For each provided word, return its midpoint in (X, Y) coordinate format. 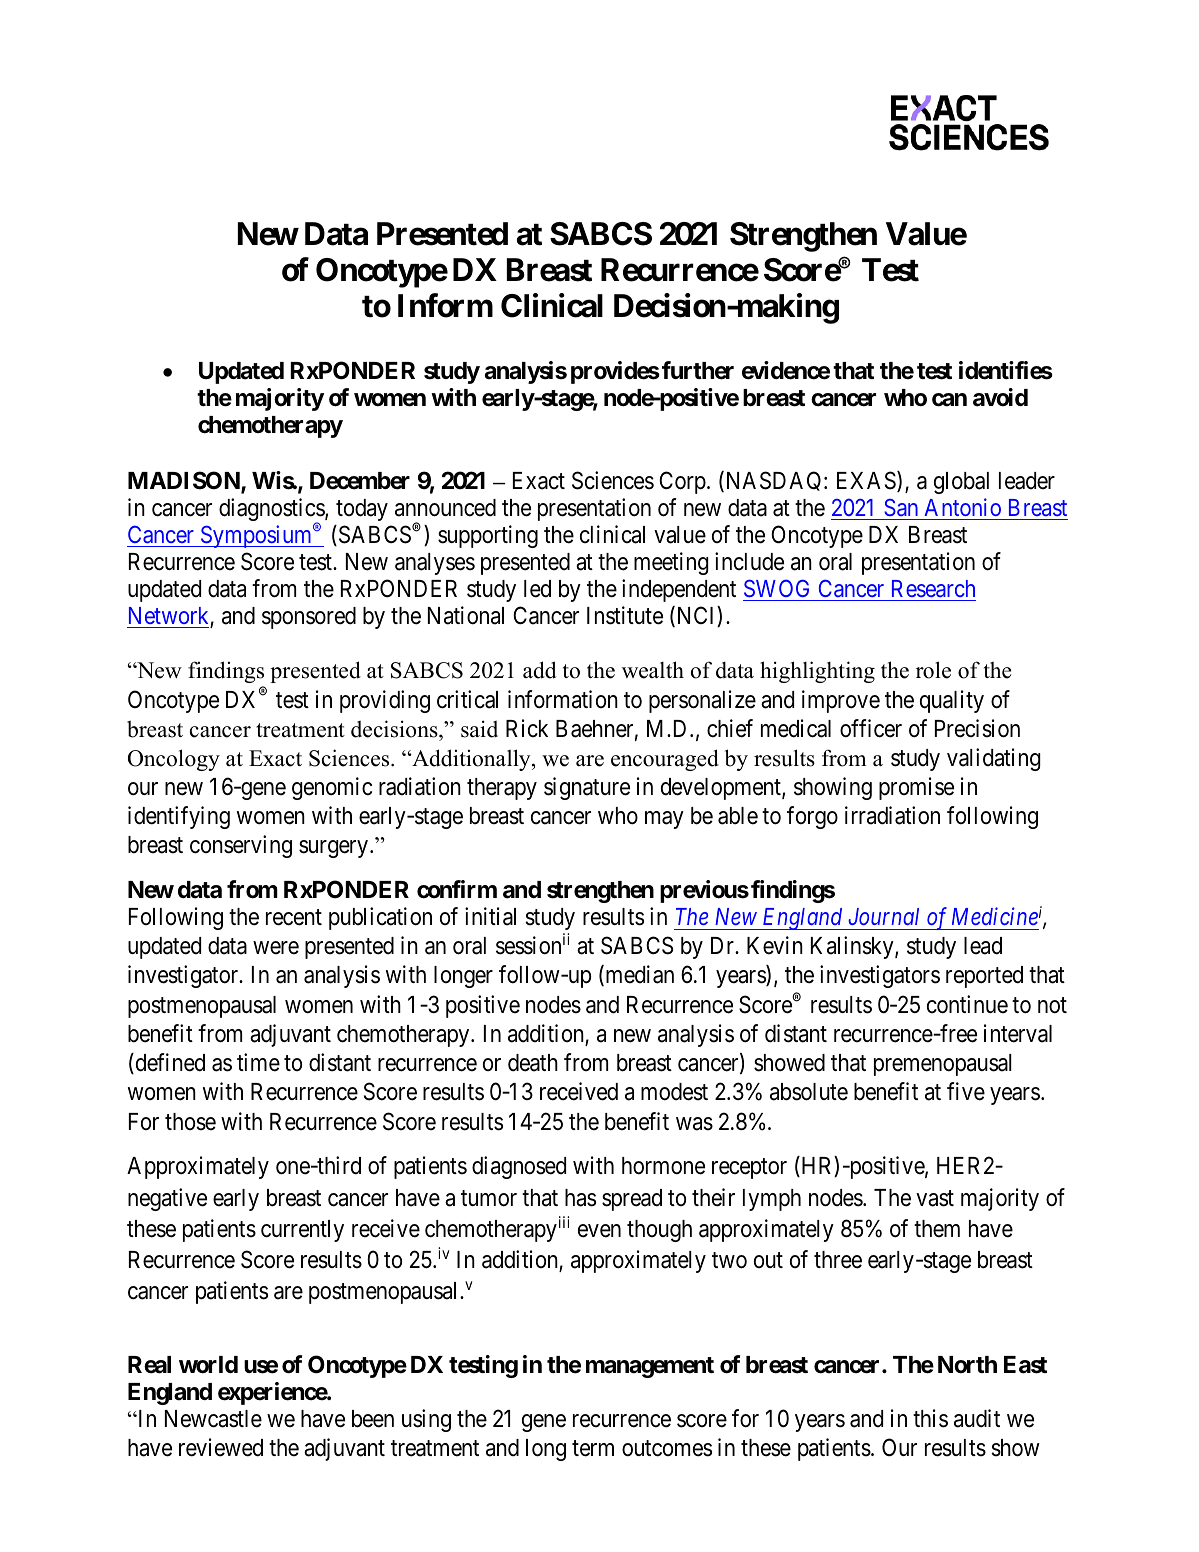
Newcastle (213, 1419)
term (593, 1448)
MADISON (185, 481)
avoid (1000, 397)
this (930, 1418)
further (698, 370)
